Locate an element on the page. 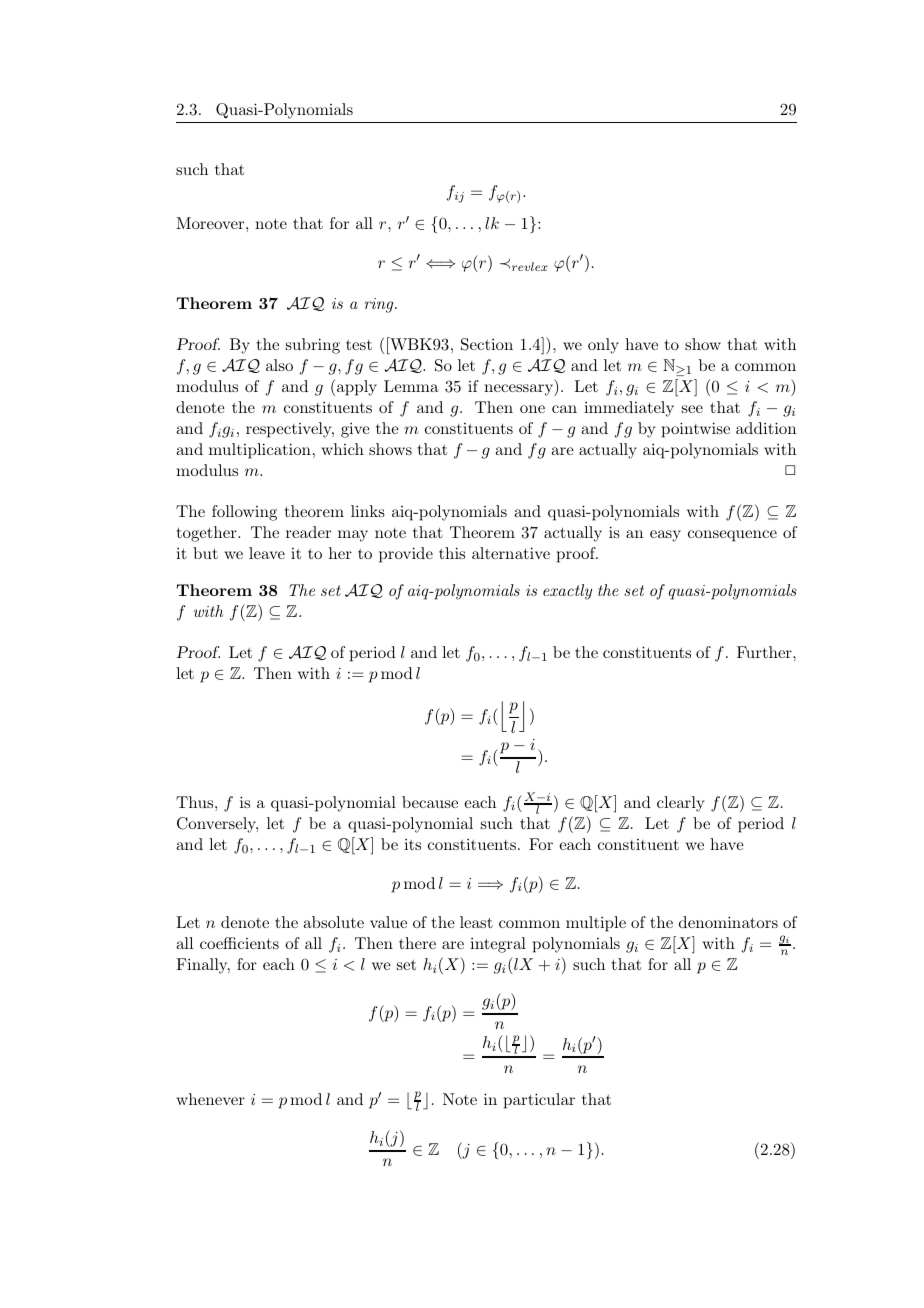  whenever is located at coordinates (210, 1099).
